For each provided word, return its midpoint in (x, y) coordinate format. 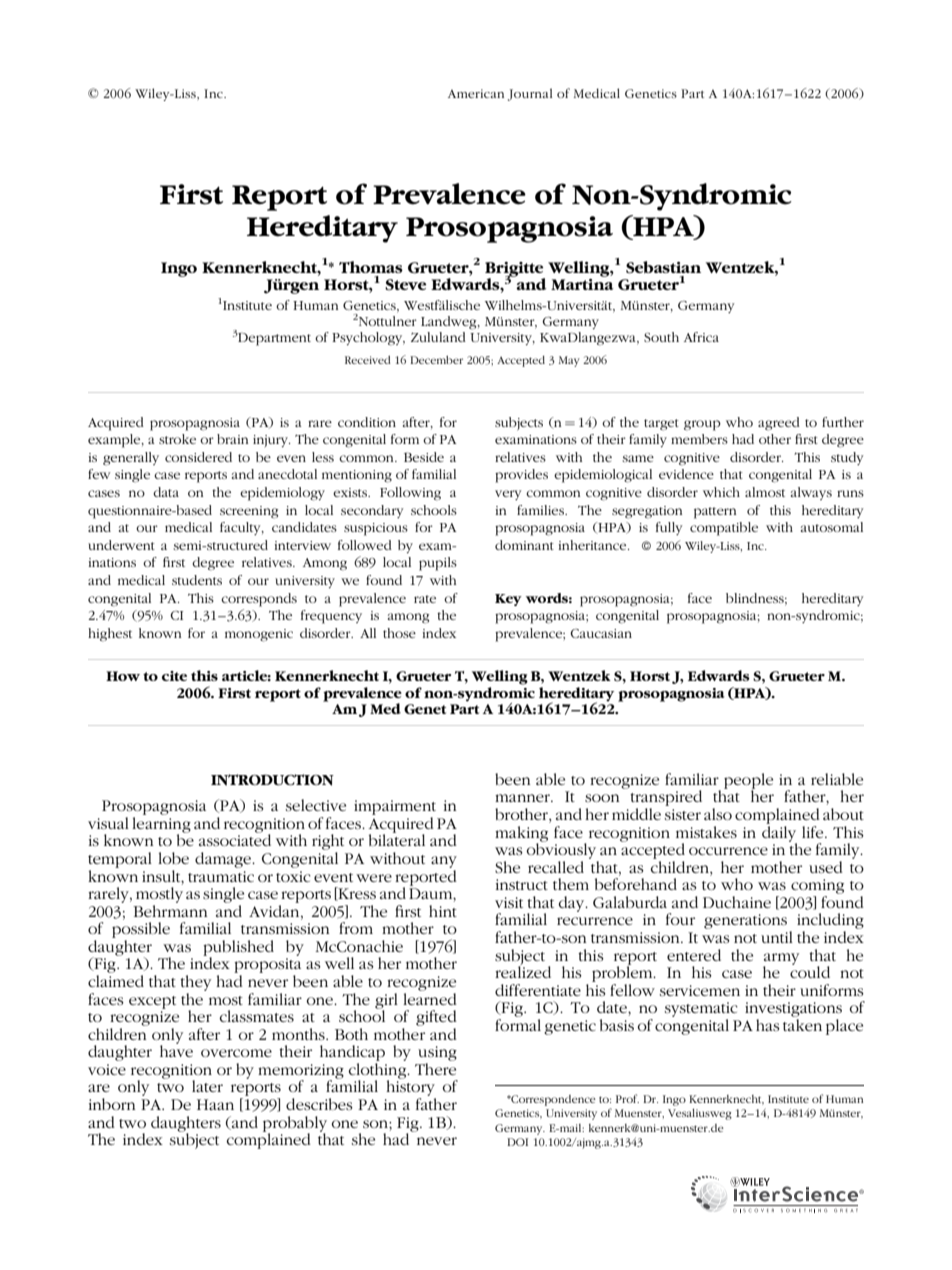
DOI (517, 1142)
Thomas (371, 267)
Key (508, 600)
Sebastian (663, 267)
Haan (215, 1104)
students (197, 580)
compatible (724, 529)
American (476, 93)
